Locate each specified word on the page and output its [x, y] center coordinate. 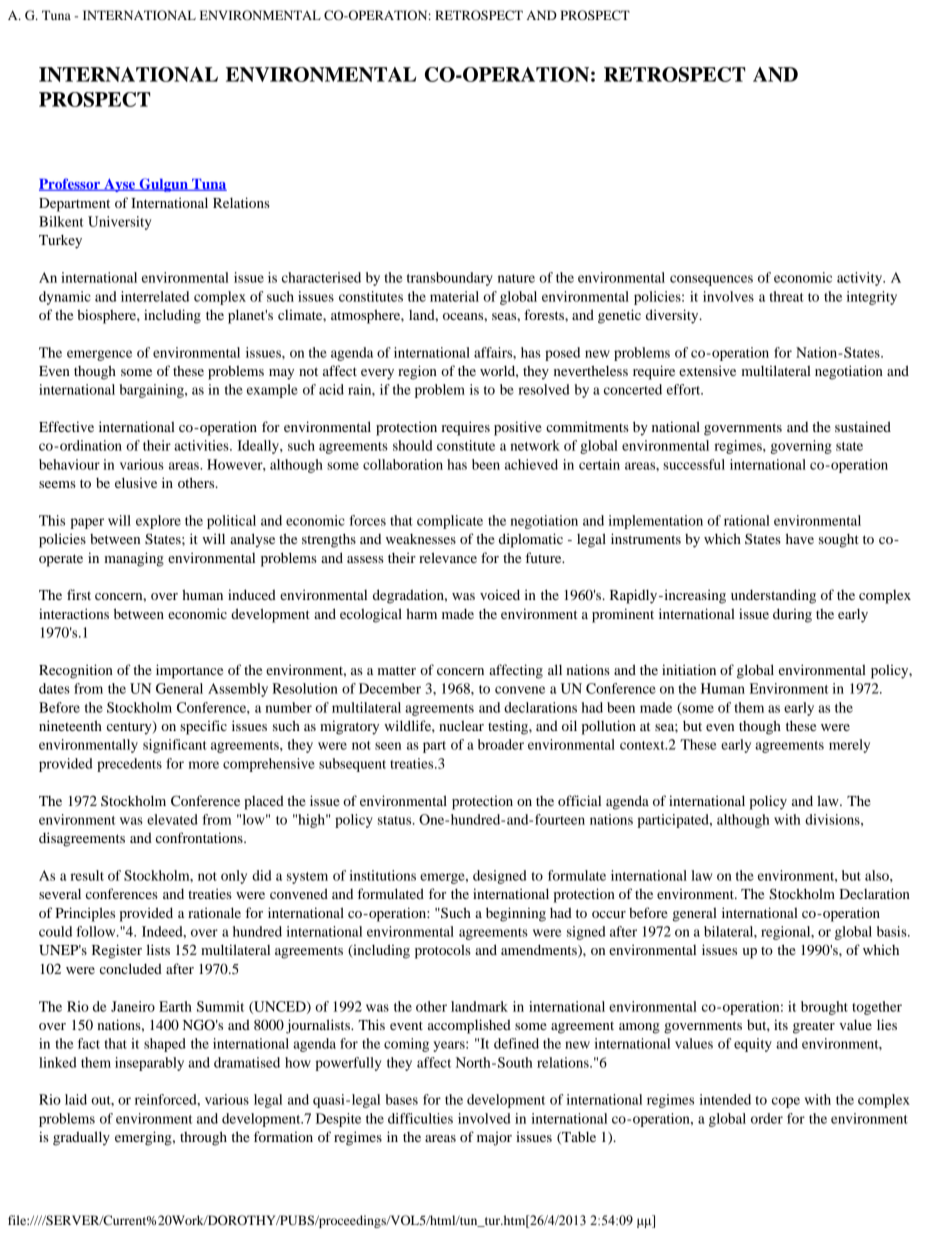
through [203, 1138]
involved [484, 1118]
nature [516, 278]
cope [786, 1102]
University [119, 223]
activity [861, 279]
